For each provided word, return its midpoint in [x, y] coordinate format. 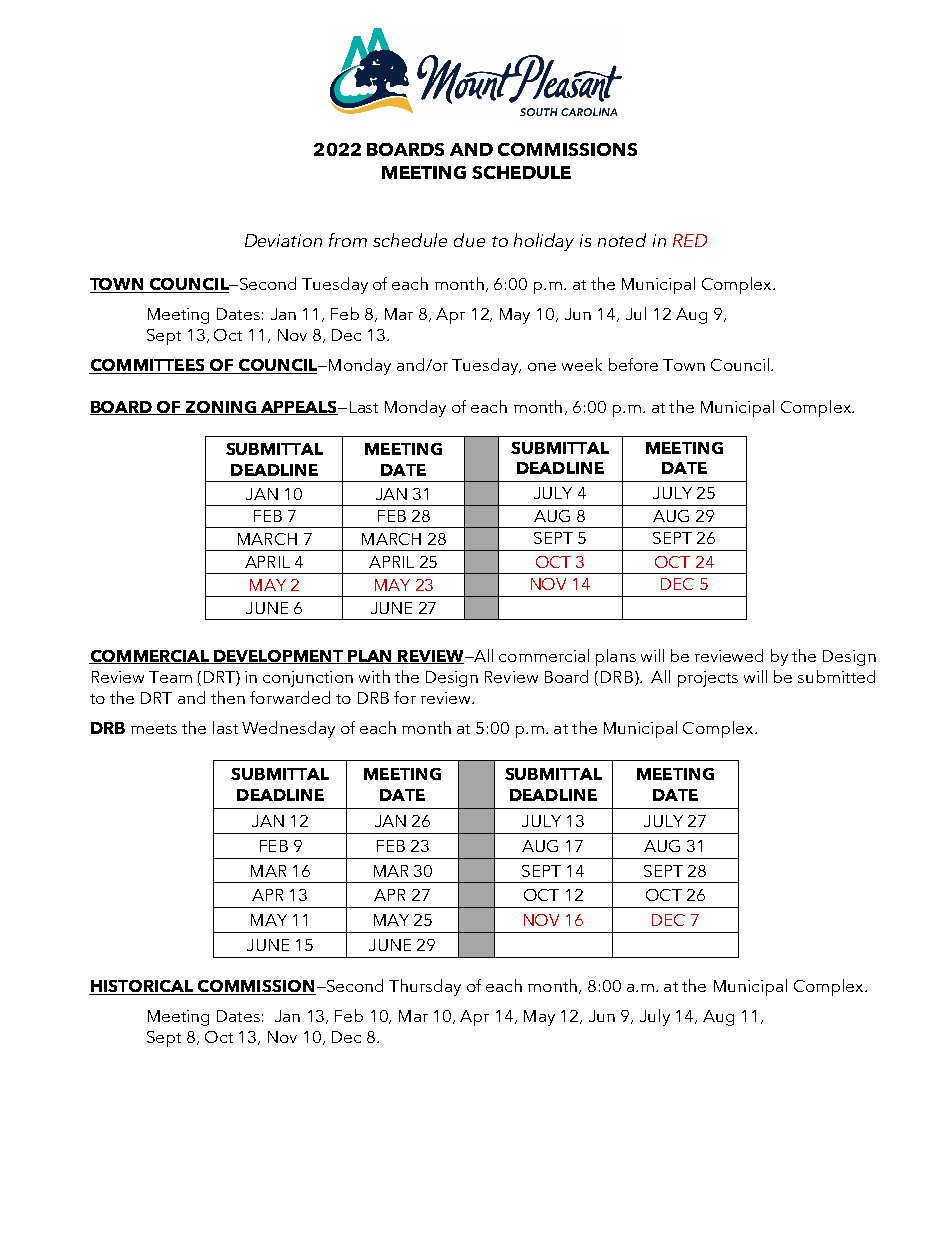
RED [690, 240]
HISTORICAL [142, 987]
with [374, 676]
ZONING [221, 408]
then [228, 697]
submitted [836, 676]
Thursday [425, 987]
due [469, 240]
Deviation [283, 240]
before [633, 364]
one [542, 367]
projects [708, 679]
